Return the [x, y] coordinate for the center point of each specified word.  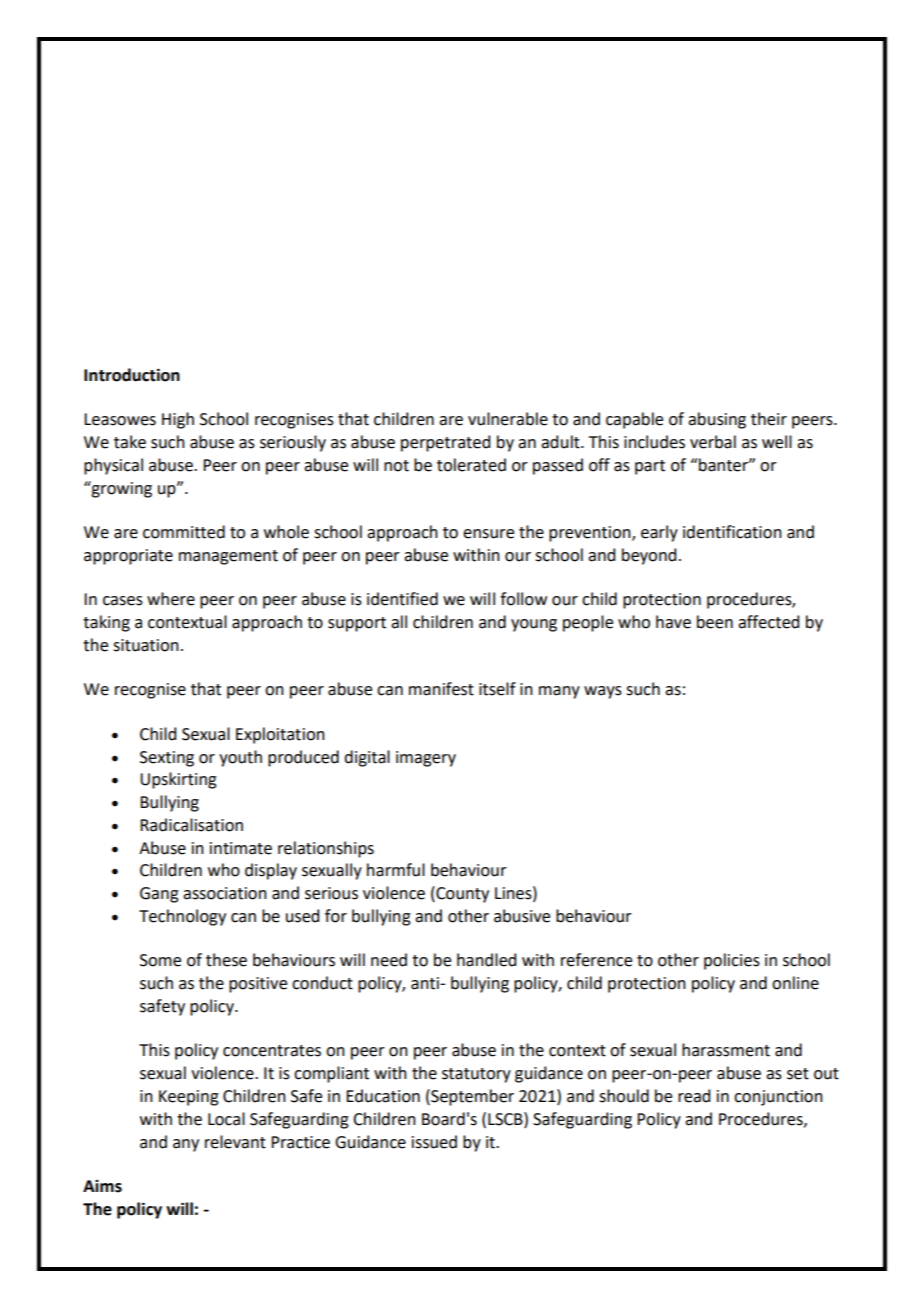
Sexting [167, 759]
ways [603, 692]
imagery [426, 759]
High [178, 420]
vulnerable [508, 419]
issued [434, 1142]
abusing [717, 420]
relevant [235, 1142]
